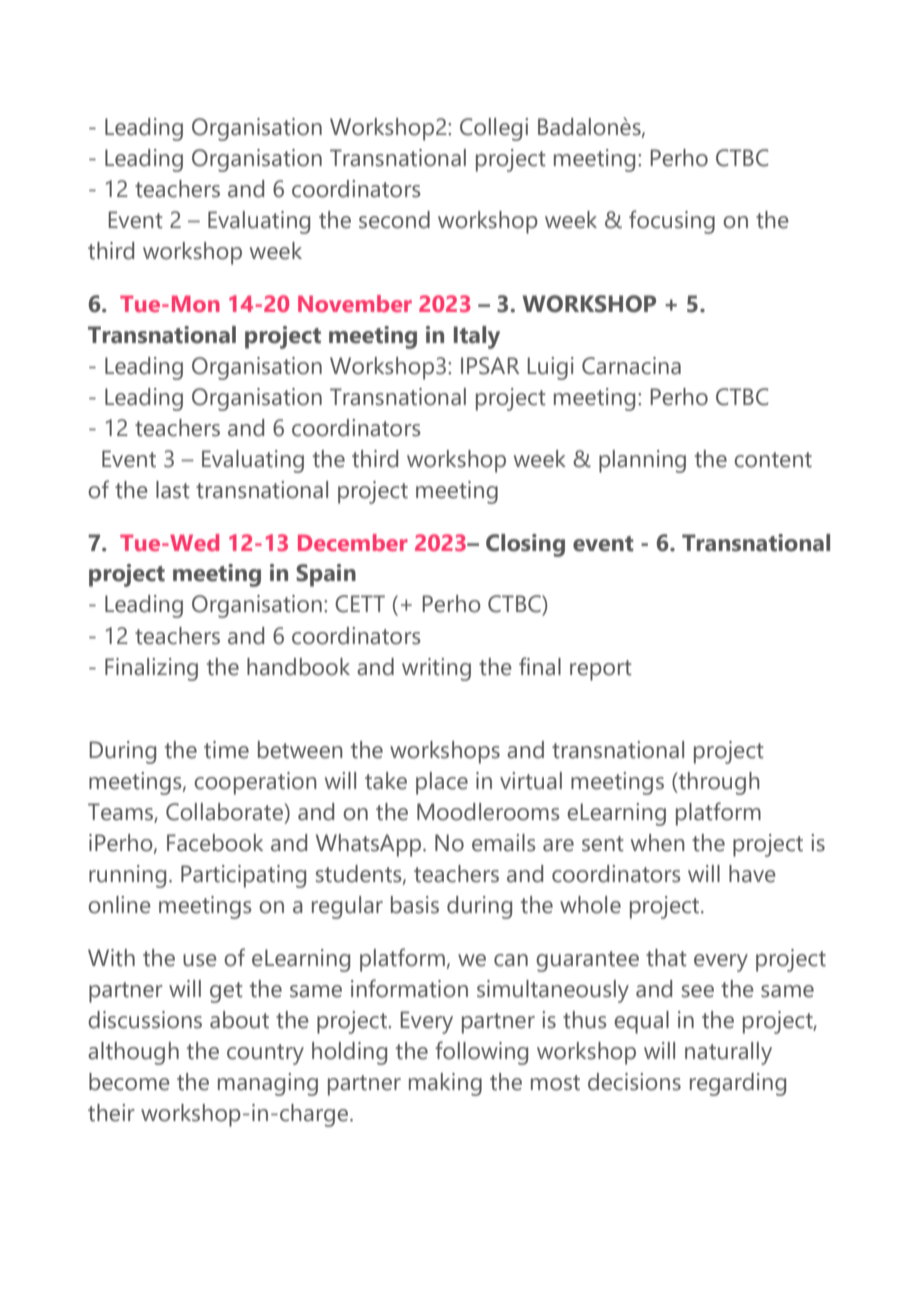 This document has height=1308, width=924. I want to click on Participating, so click(243, 876).
